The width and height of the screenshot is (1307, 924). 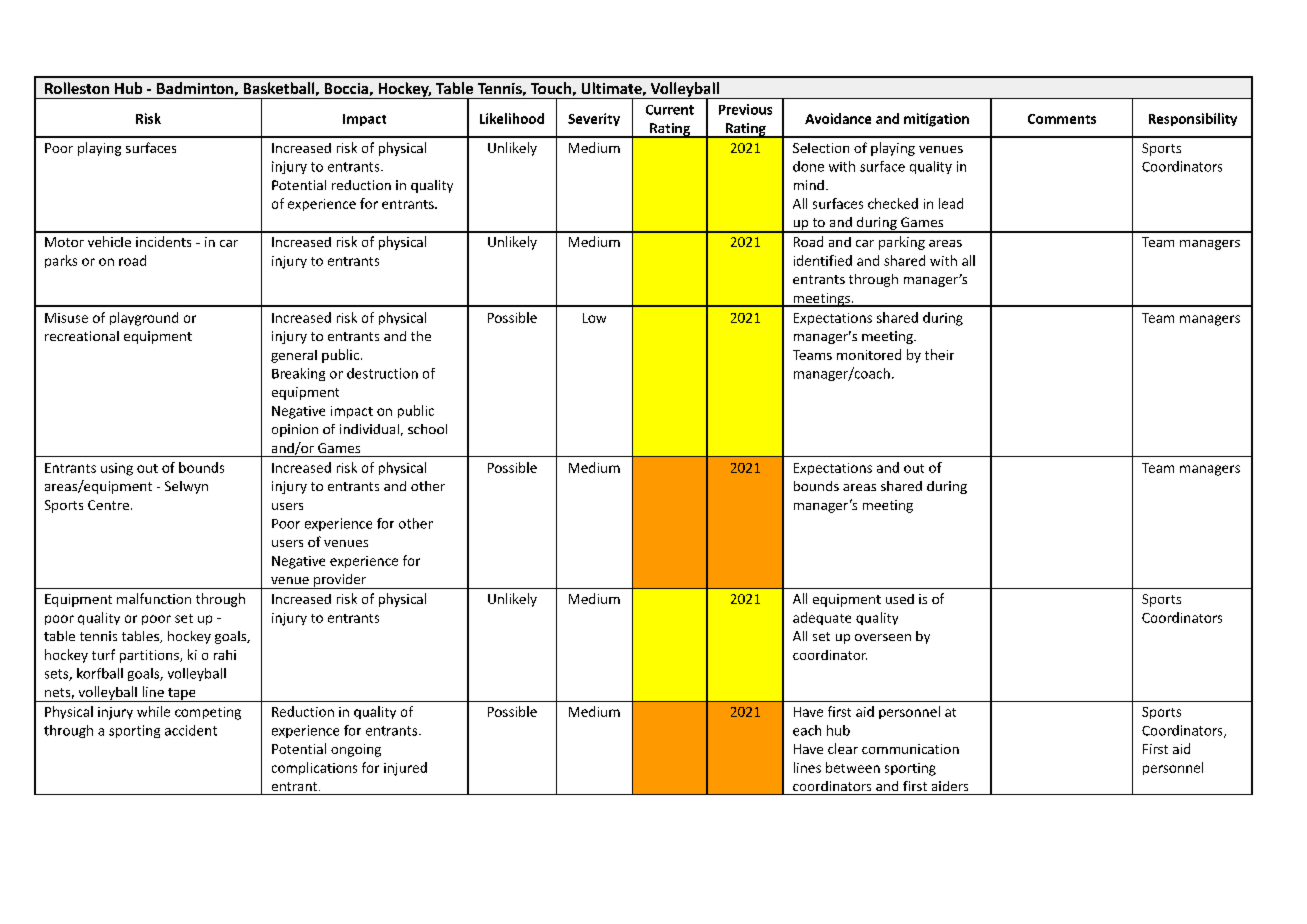 I want to click on Severity, so click(x=594, y=119).
